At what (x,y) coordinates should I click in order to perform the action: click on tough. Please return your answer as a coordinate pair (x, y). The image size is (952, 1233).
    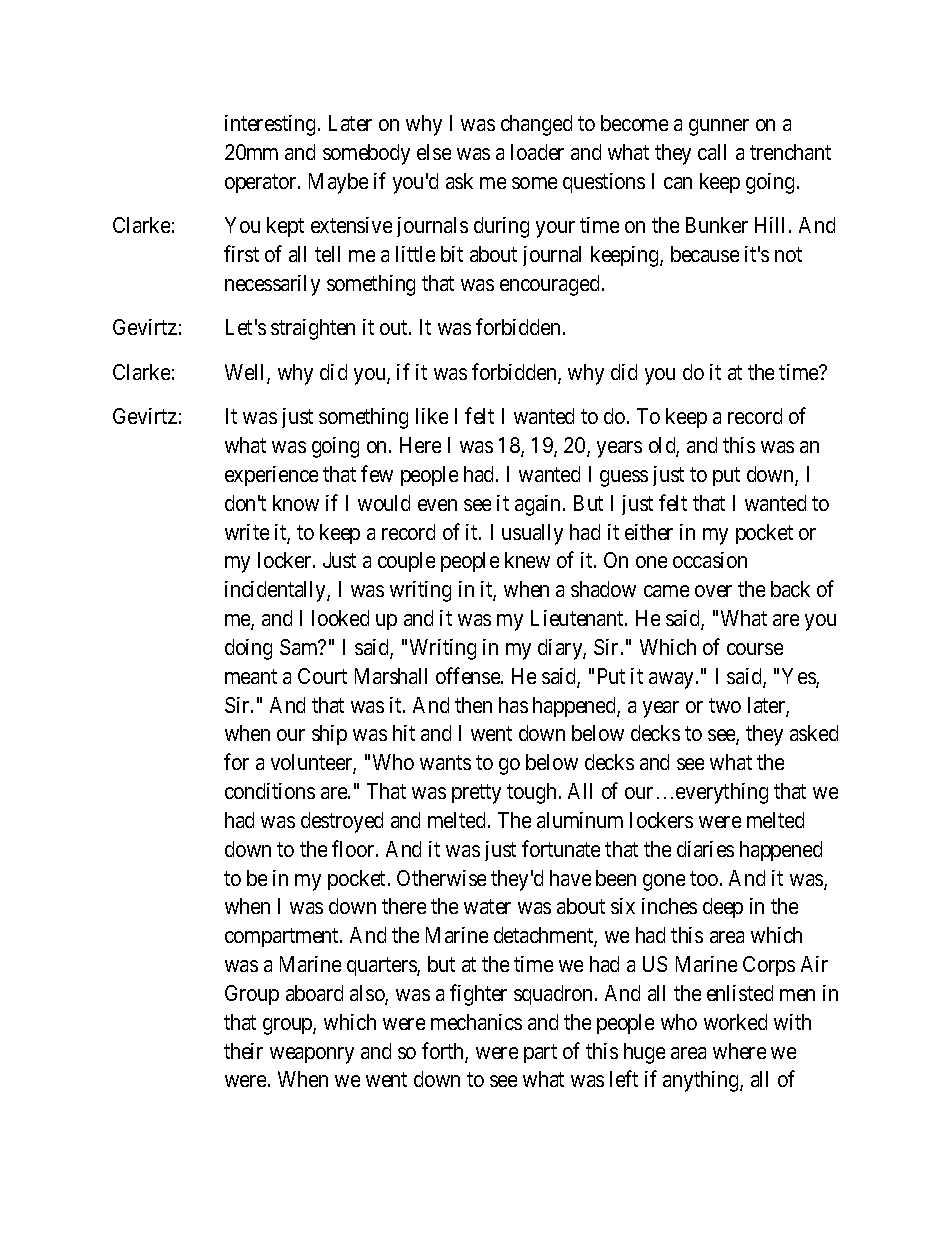
    Looking at the image, I should click on (531, 793).
